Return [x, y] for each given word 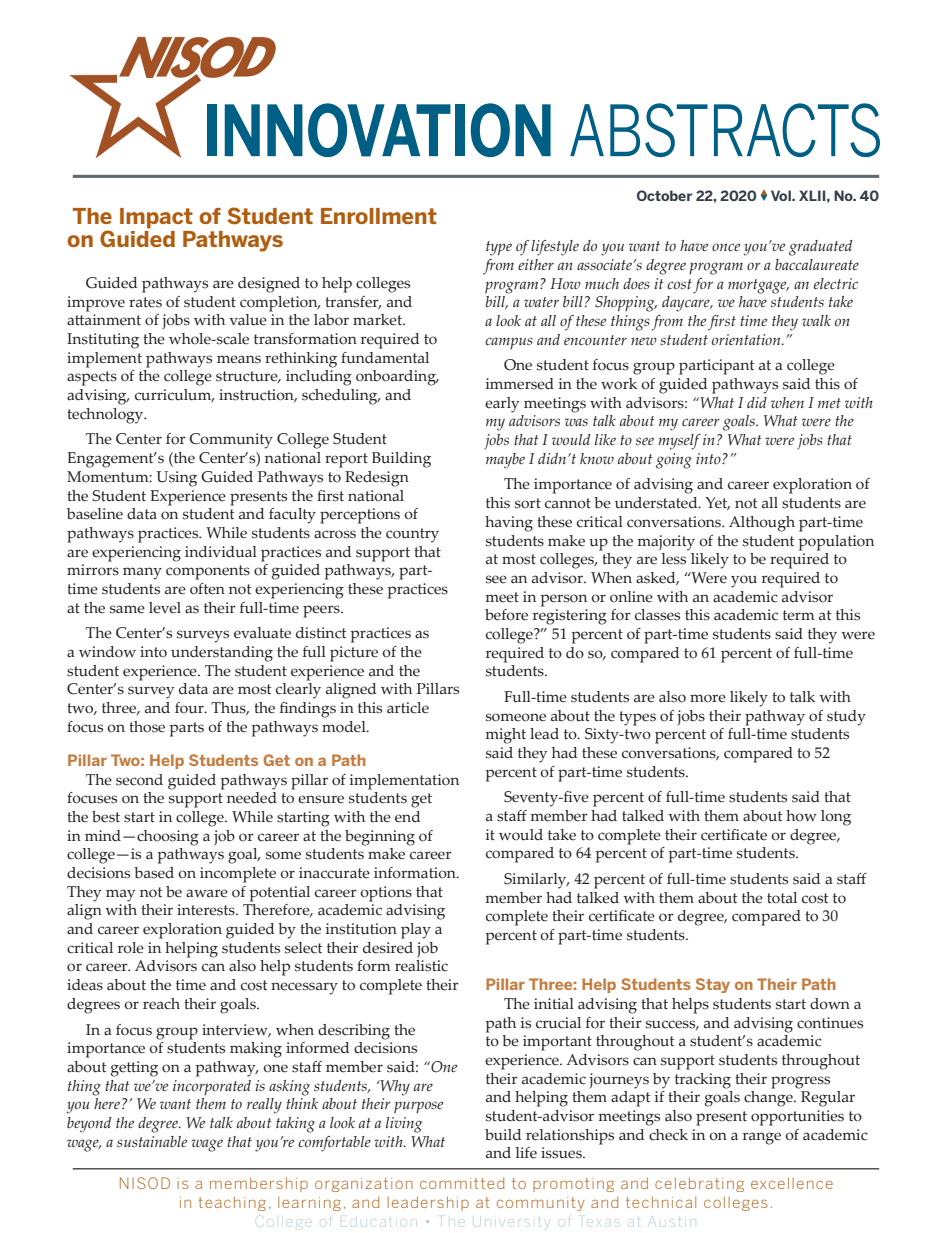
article [408, 708]
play [416, 931]
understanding [222, 654]
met [829, 403]
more [708, 698]
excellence [792, 1183]
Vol [782, 195]
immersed [520, 384]
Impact [156, 218]
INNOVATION [379, 130]
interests [207, 910]
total [782, 898]
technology [106, 416]
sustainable [152, 1141]
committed [462, 1183]
